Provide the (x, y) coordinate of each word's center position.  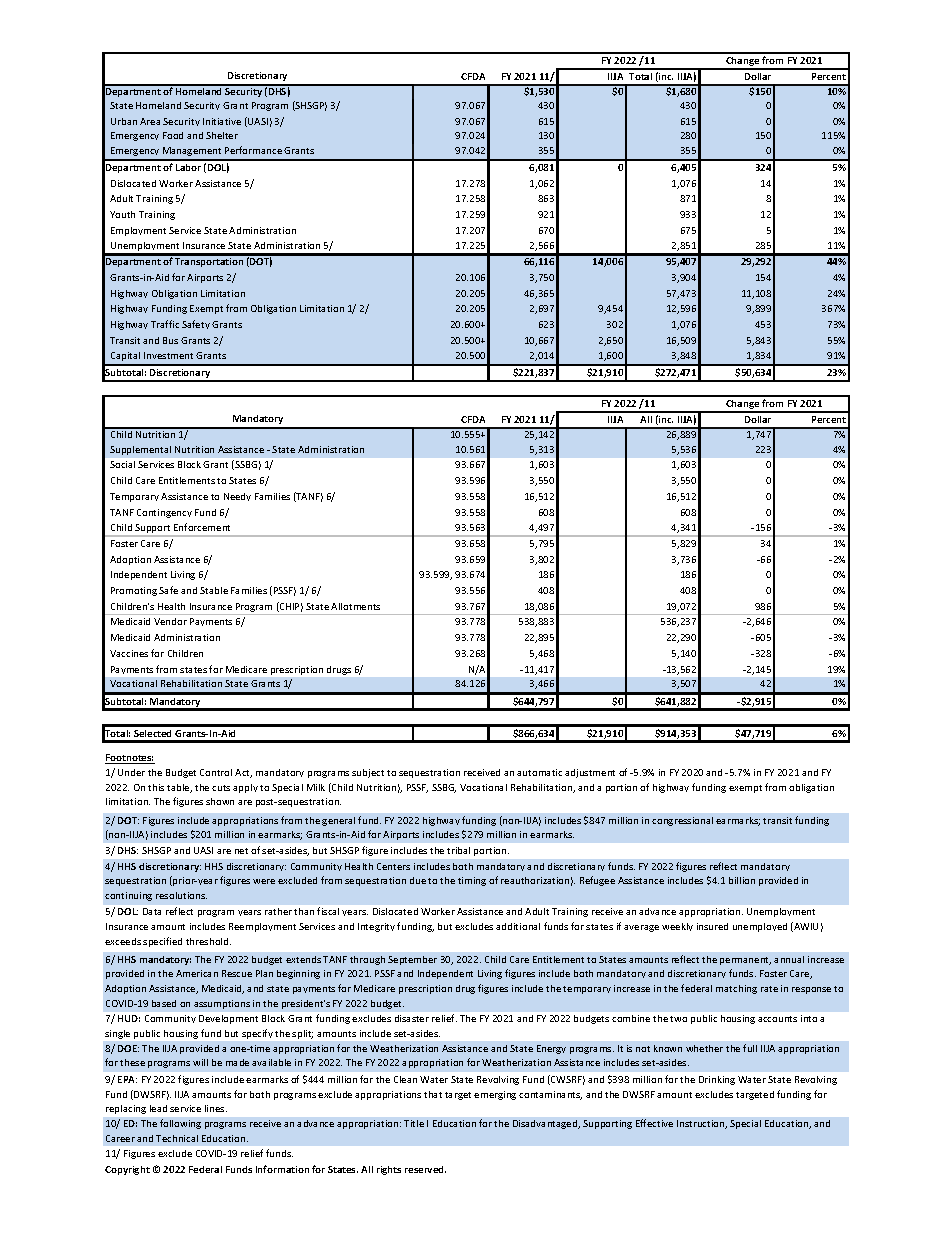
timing (472, 881)
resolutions (181, 895)
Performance (253, 150)
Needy (237, 497)
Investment (168, 355)
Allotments (355, 606)
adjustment (590, 773)
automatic (539, 772)
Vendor (170, 621)
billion (742, 880)
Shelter (222, 135)
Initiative (222, 121)
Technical (177, 1138)
